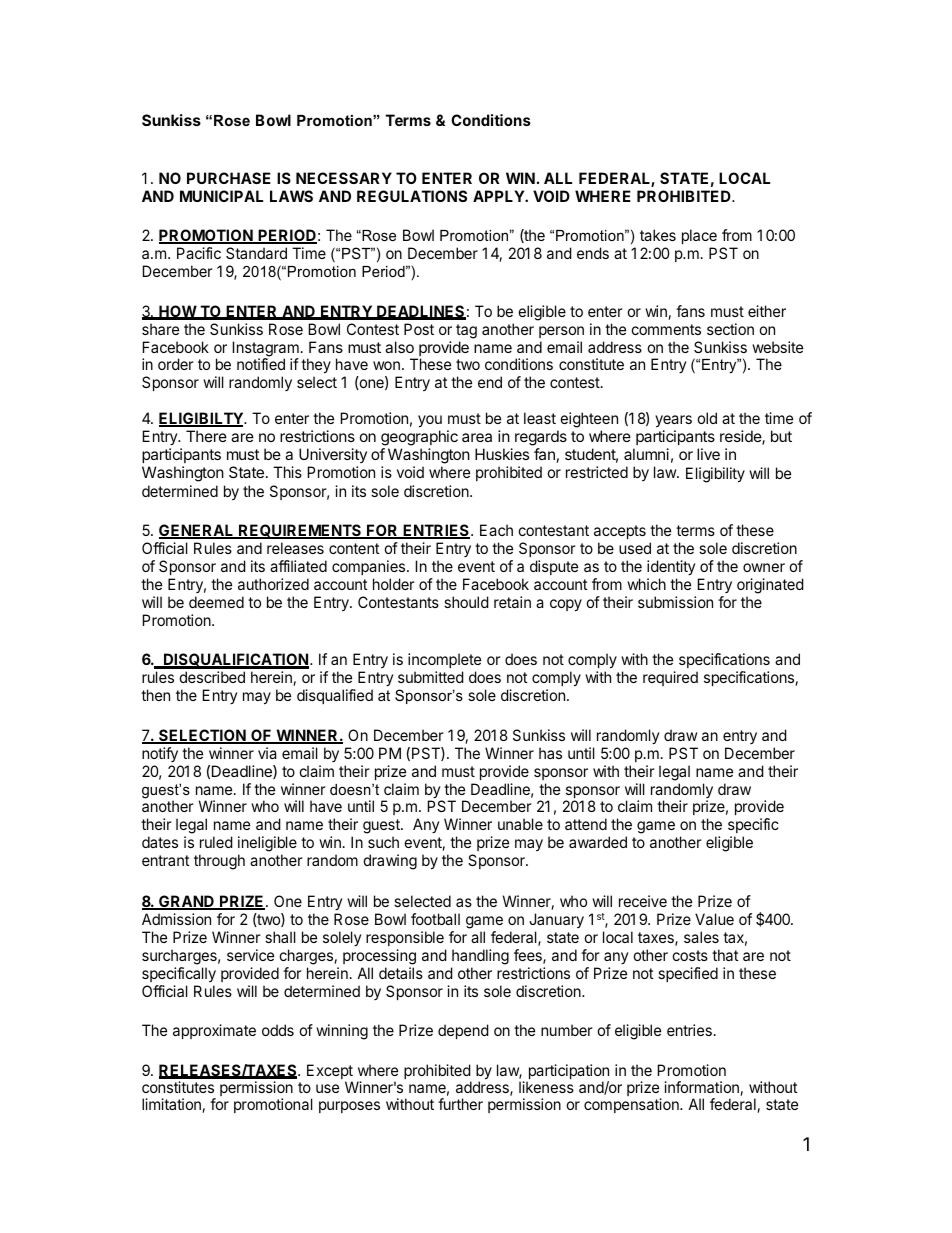  What do you see at coordinates (212, 677) in the document?
I see `described` at bounding box center [212, 677].
